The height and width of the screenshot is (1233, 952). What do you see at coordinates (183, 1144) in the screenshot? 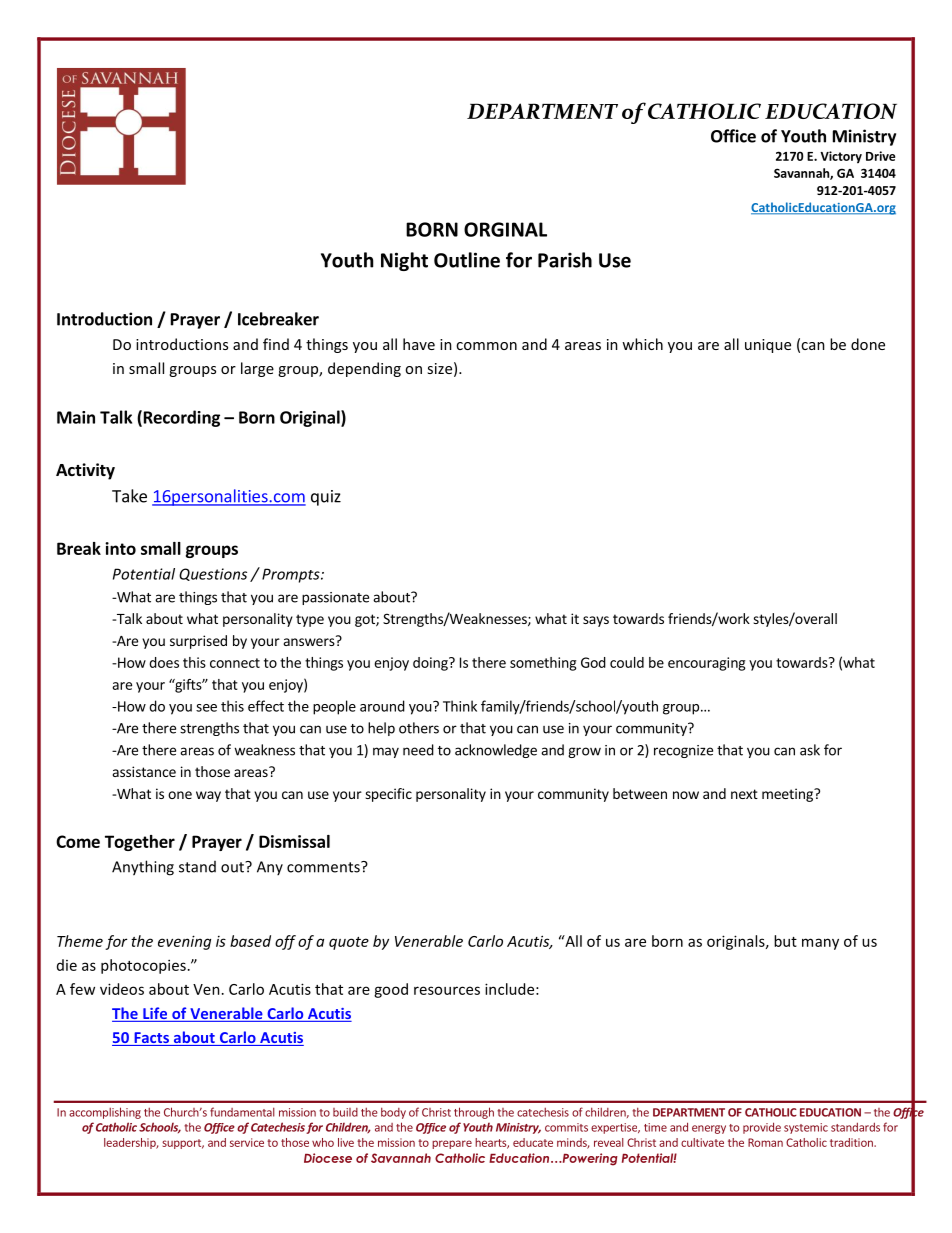
I see `support` at bounding box center [183, 1144].
